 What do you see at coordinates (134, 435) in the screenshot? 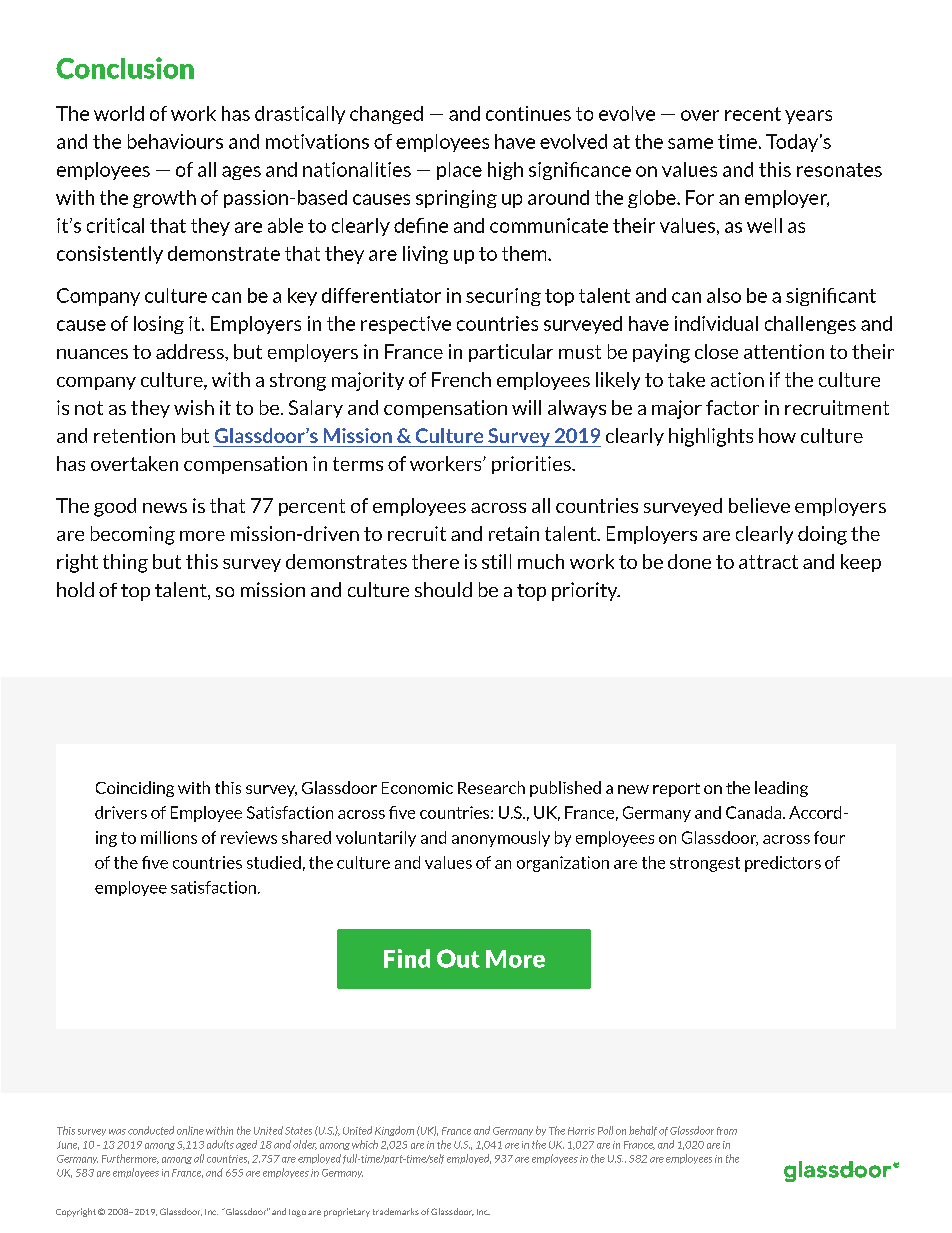
I see `retention` at bounding box center [134, 435].
